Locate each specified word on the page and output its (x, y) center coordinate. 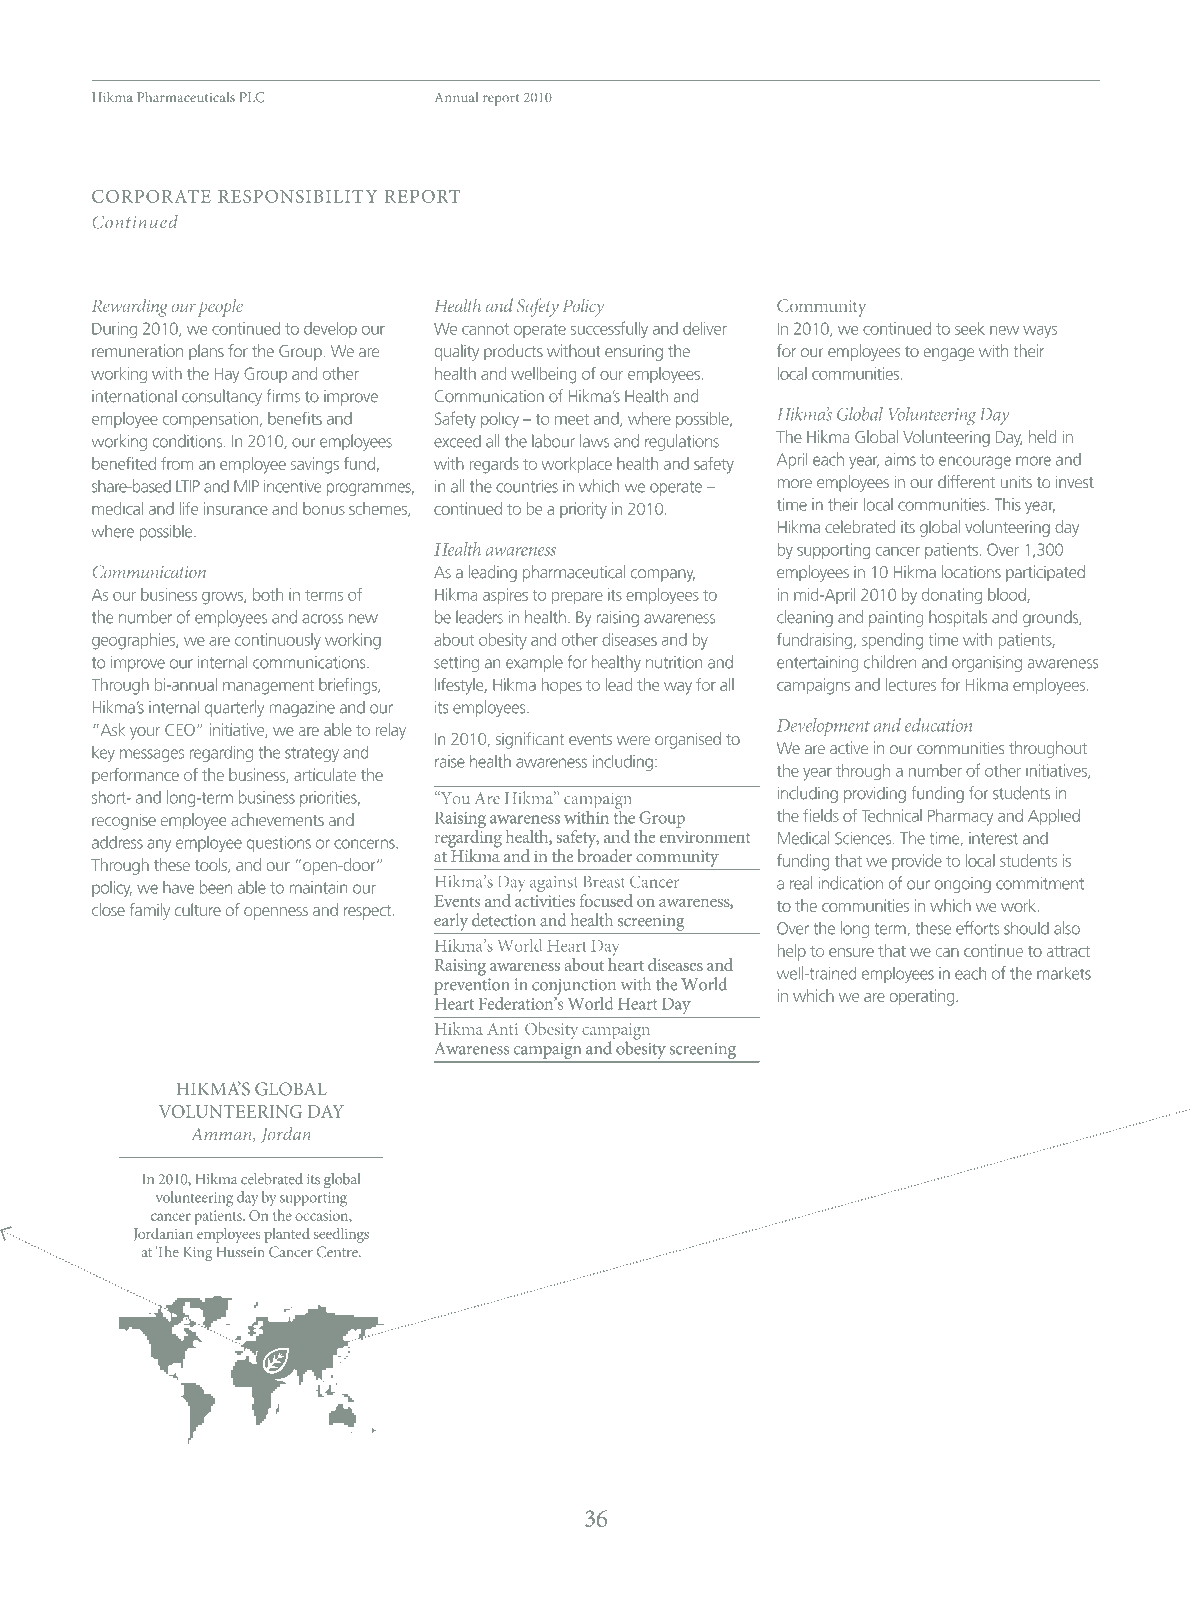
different (966, 481)
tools (212, 865)
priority (583, 510)
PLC (252, 97)
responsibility (298, 196)
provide (917, 862)
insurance (236, 508)
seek (970, 328)
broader (605, 854)
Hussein (240, 1252)
